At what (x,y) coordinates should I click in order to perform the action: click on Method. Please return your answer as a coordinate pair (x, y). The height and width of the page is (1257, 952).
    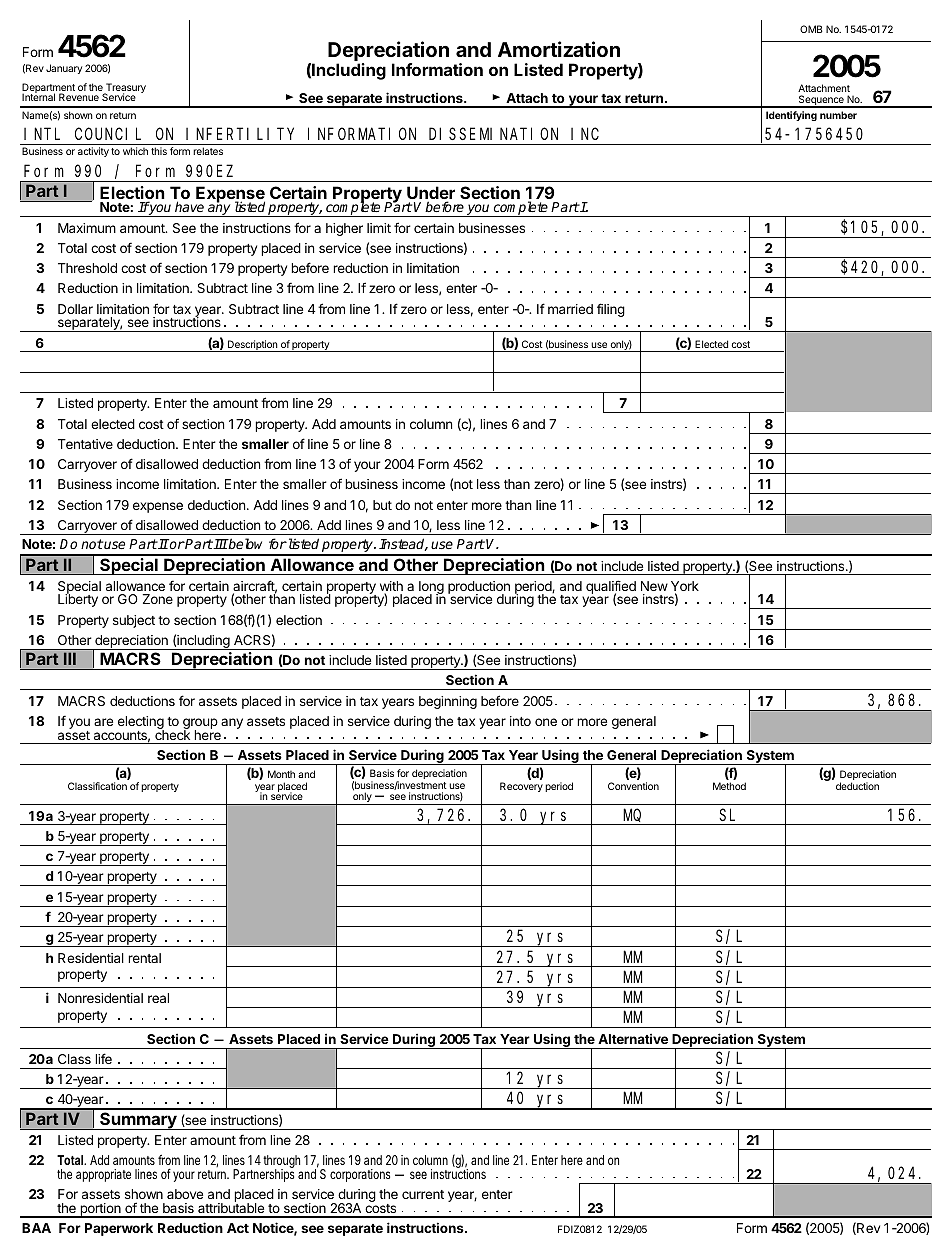
    Looking at the image, I should click on (729, 786).
